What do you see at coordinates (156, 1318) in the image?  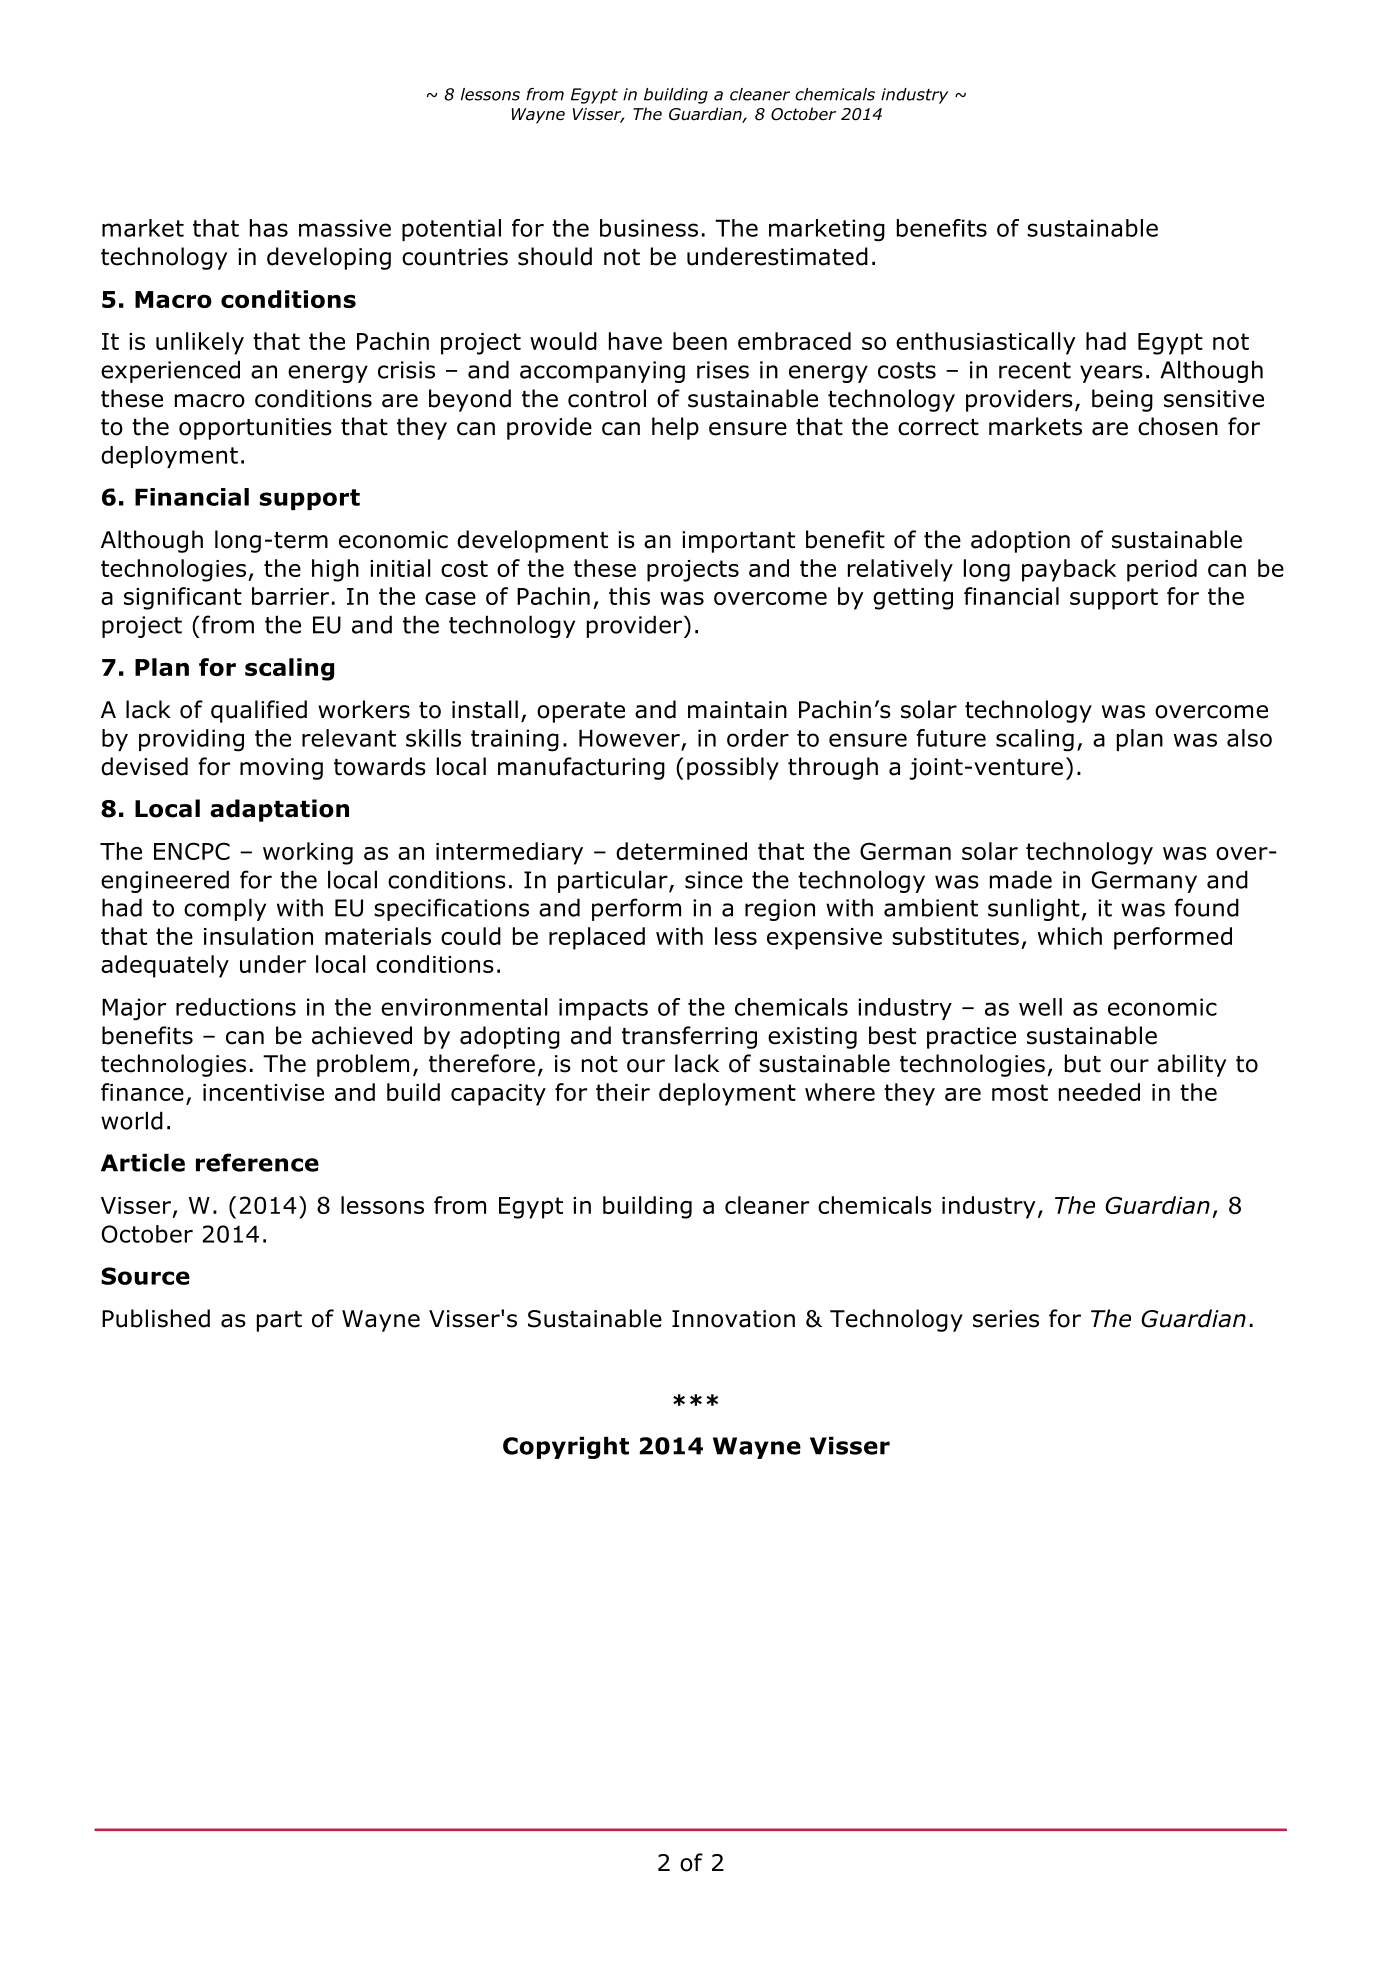 I see `Published` at bounding box center [156, 1318].
